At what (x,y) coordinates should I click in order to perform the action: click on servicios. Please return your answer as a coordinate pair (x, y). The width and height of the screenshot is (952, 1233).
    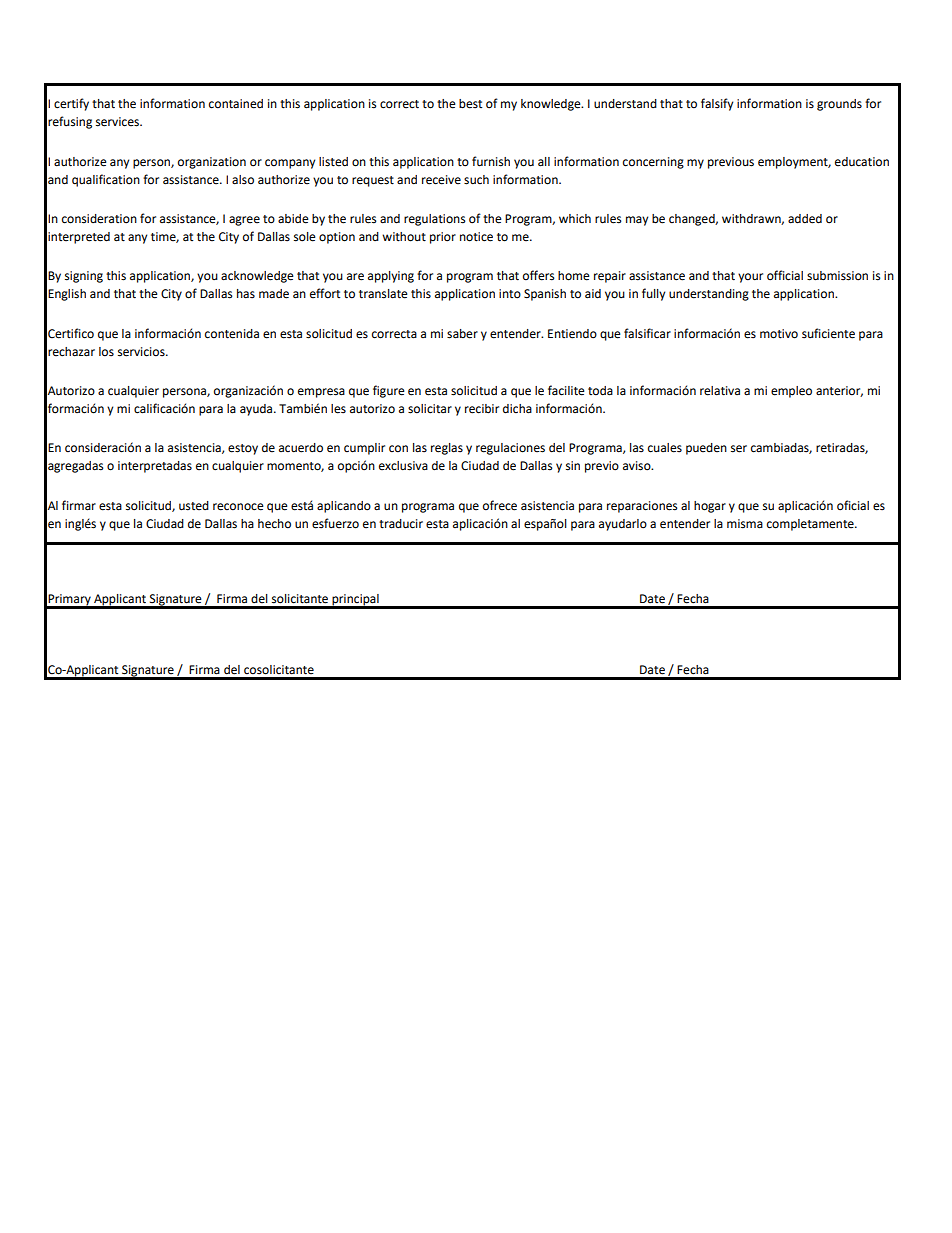
    Looking at the image, I should click on (142, 352).
